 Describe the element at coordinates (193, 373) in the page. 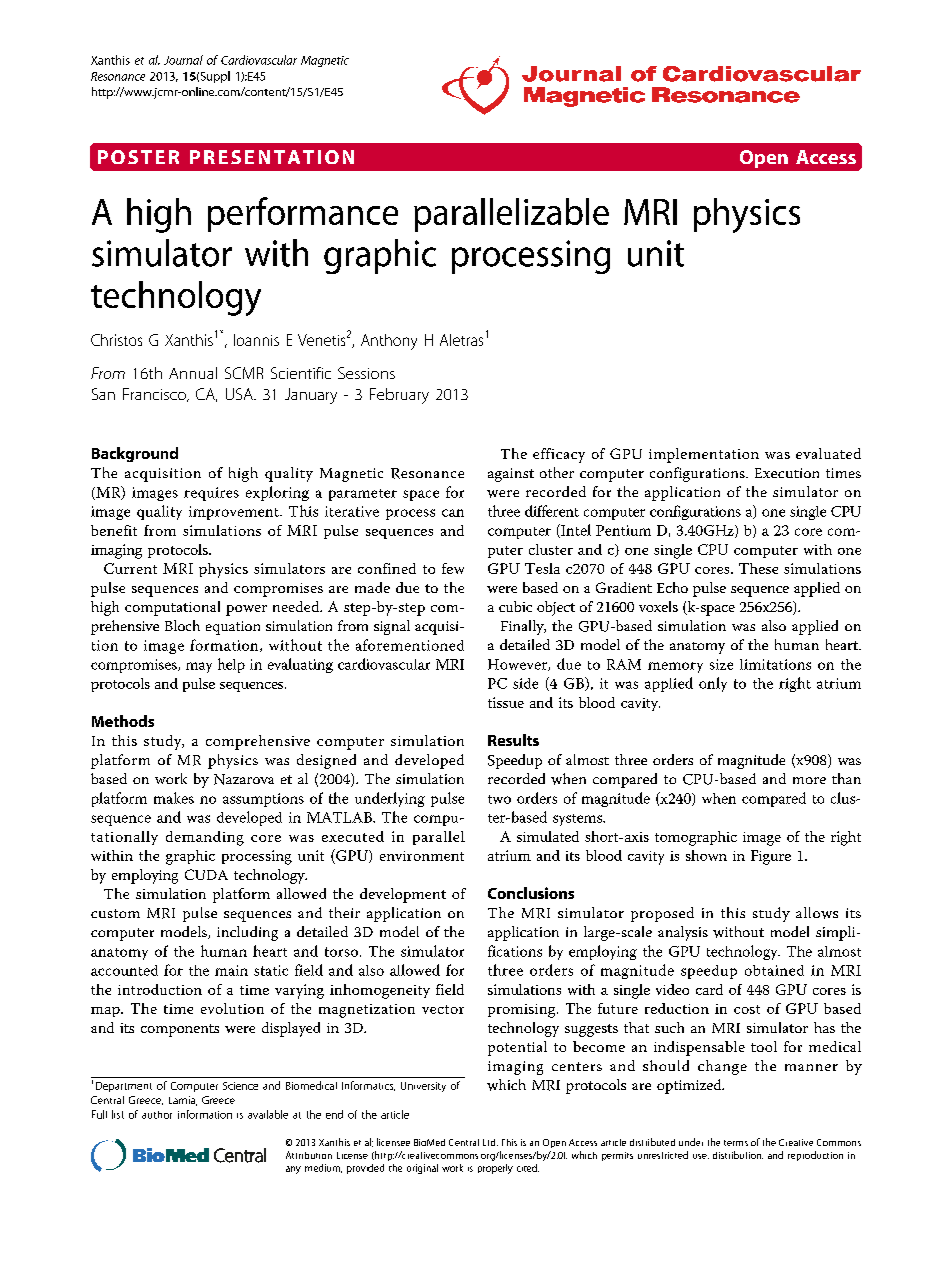

I see `Annual` at that location.
